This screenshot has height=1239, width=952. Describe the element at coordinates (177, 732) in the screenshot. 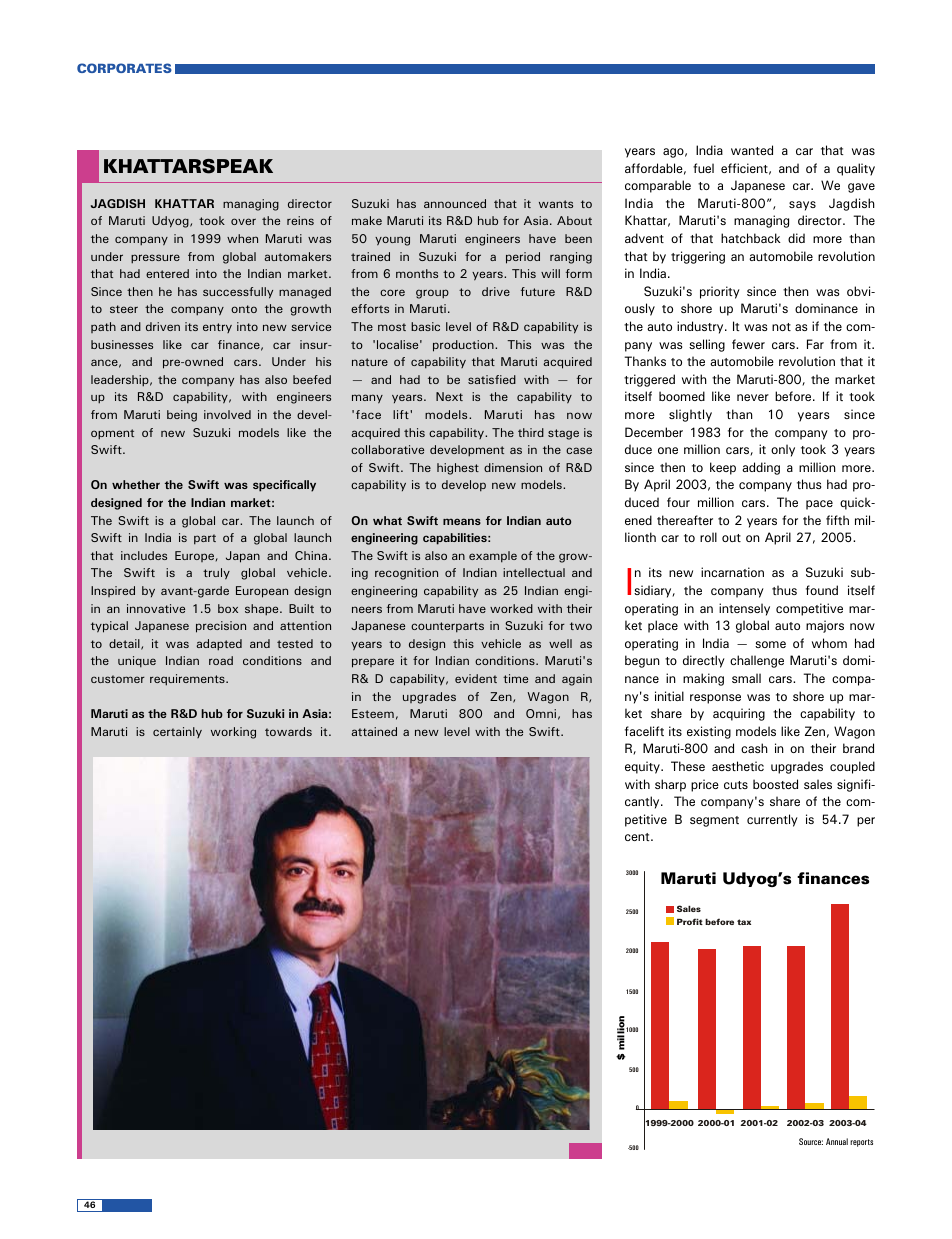

I see `certainly` at that location.
